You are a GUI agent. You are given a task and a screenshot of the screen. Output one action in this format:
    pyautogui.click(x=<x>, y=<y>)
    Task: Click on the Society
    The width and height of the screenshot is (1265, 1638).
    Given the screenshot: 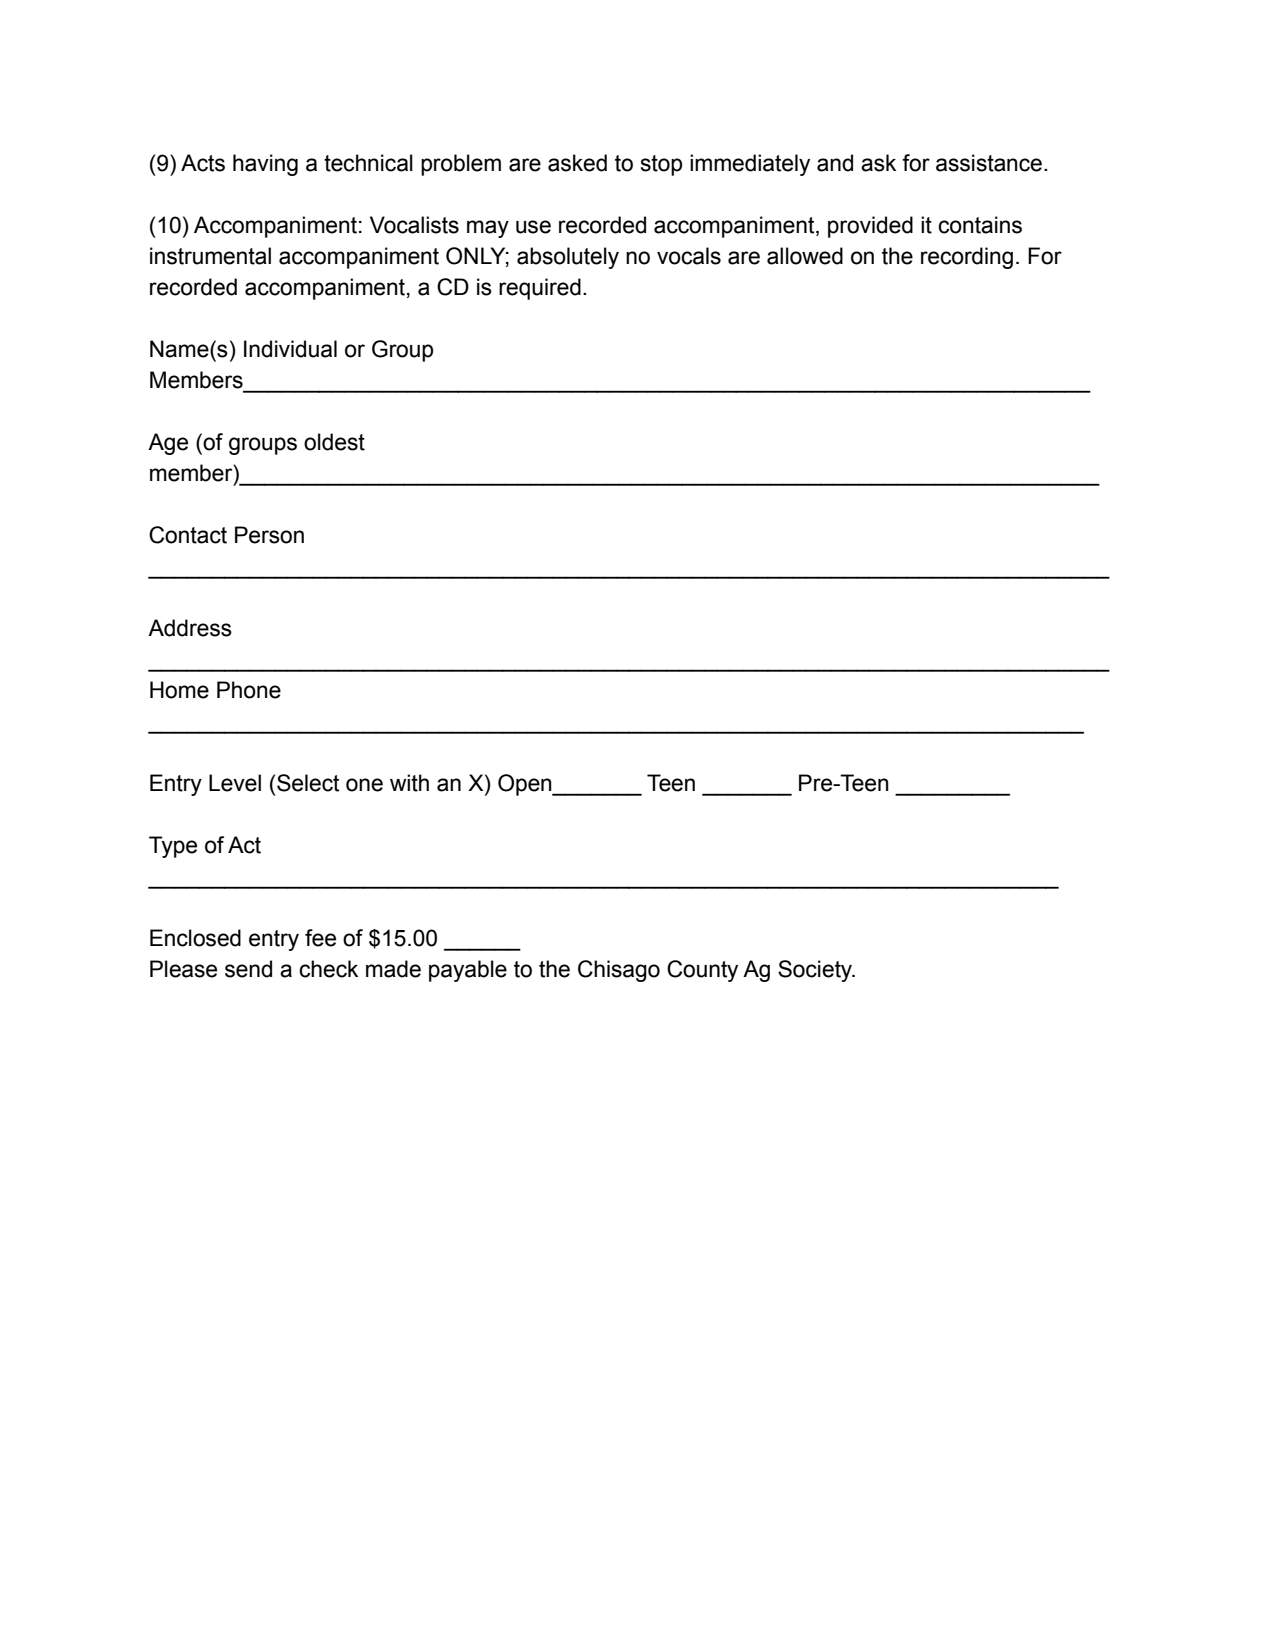 What is the action you would take?
    pyautogui.click(x=816, y=971)
